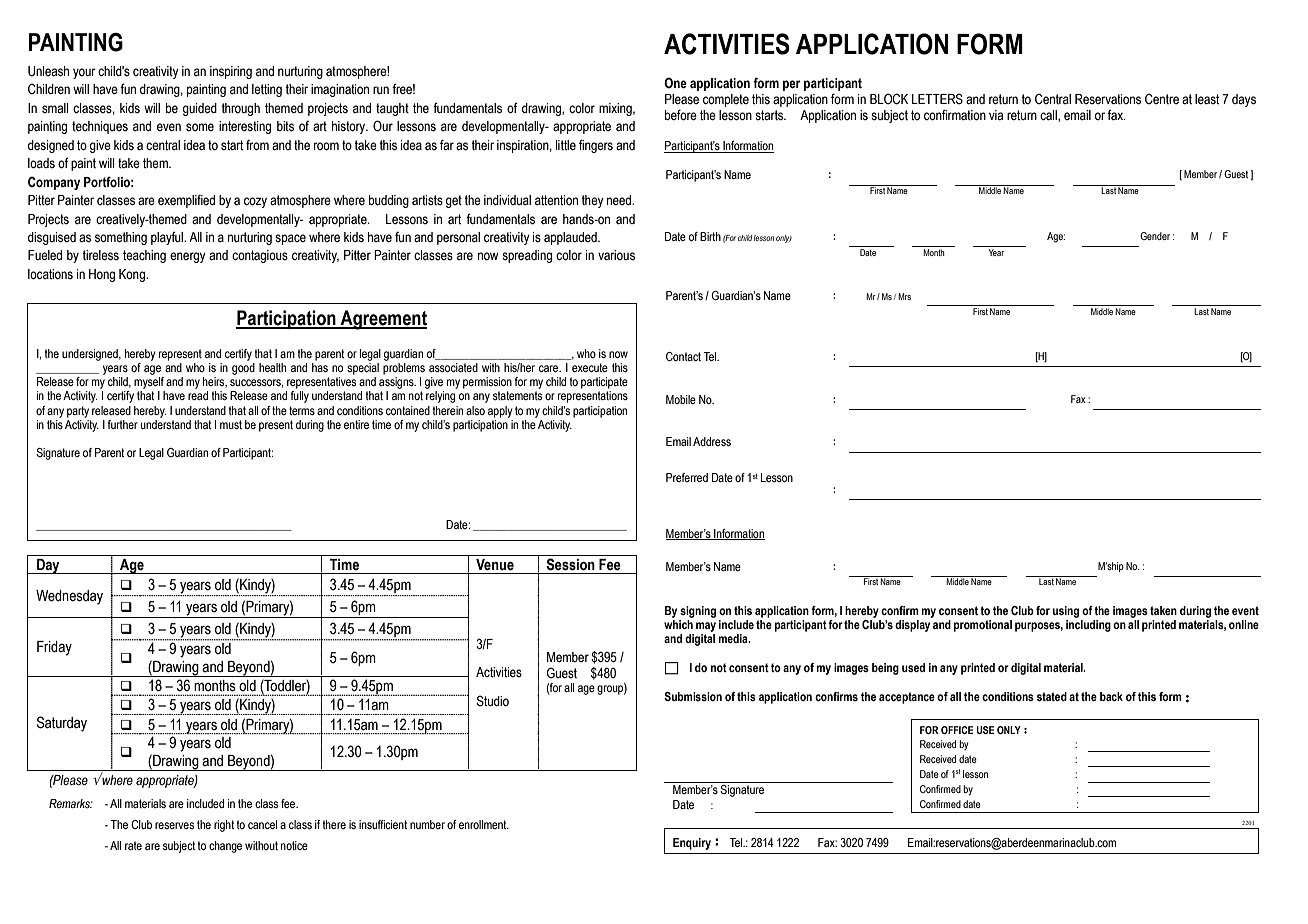  I want to click on Centre, so click(1162, 98).
